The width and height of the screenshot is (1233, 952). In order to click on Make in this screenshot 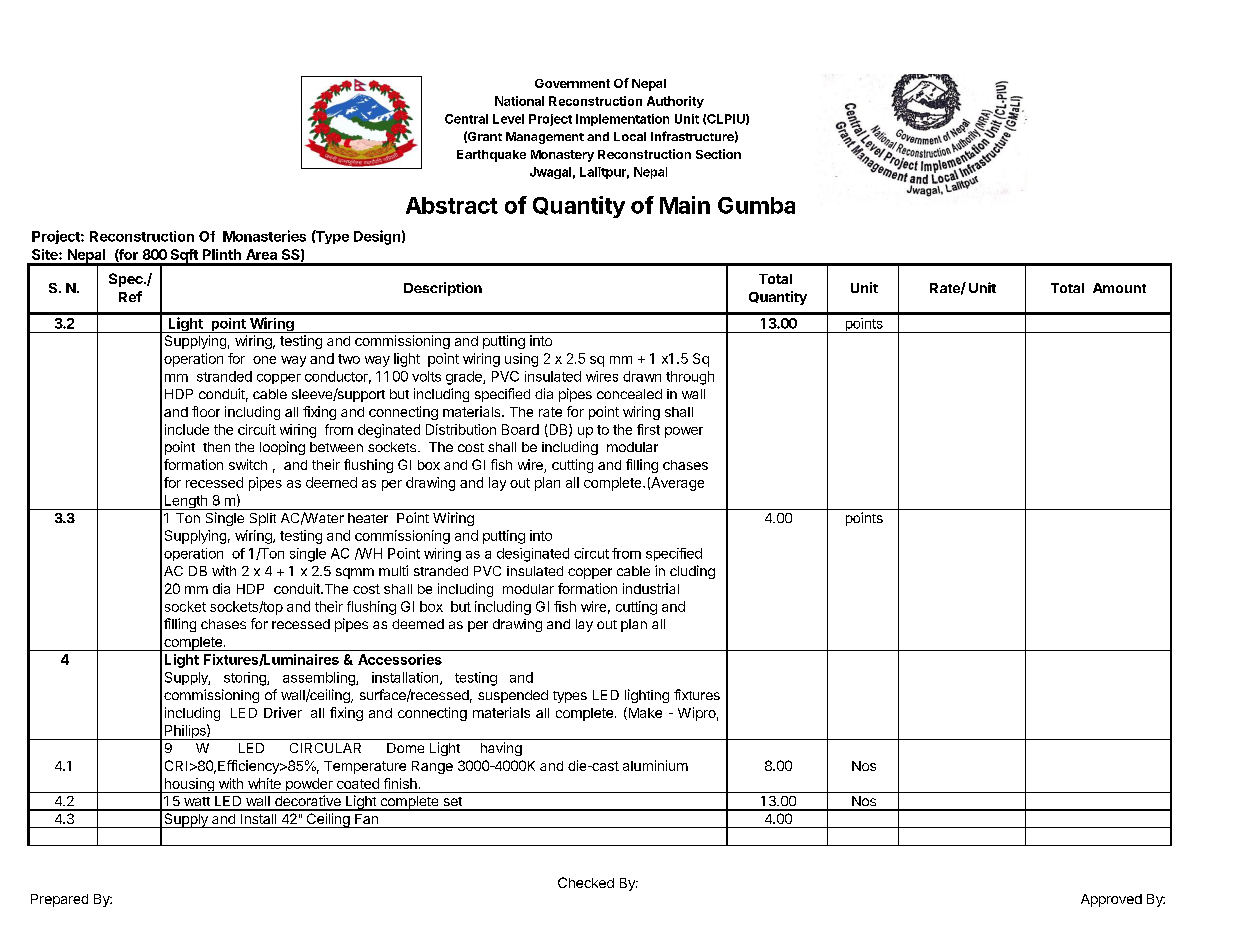, I will do `click(644, 713)`.
